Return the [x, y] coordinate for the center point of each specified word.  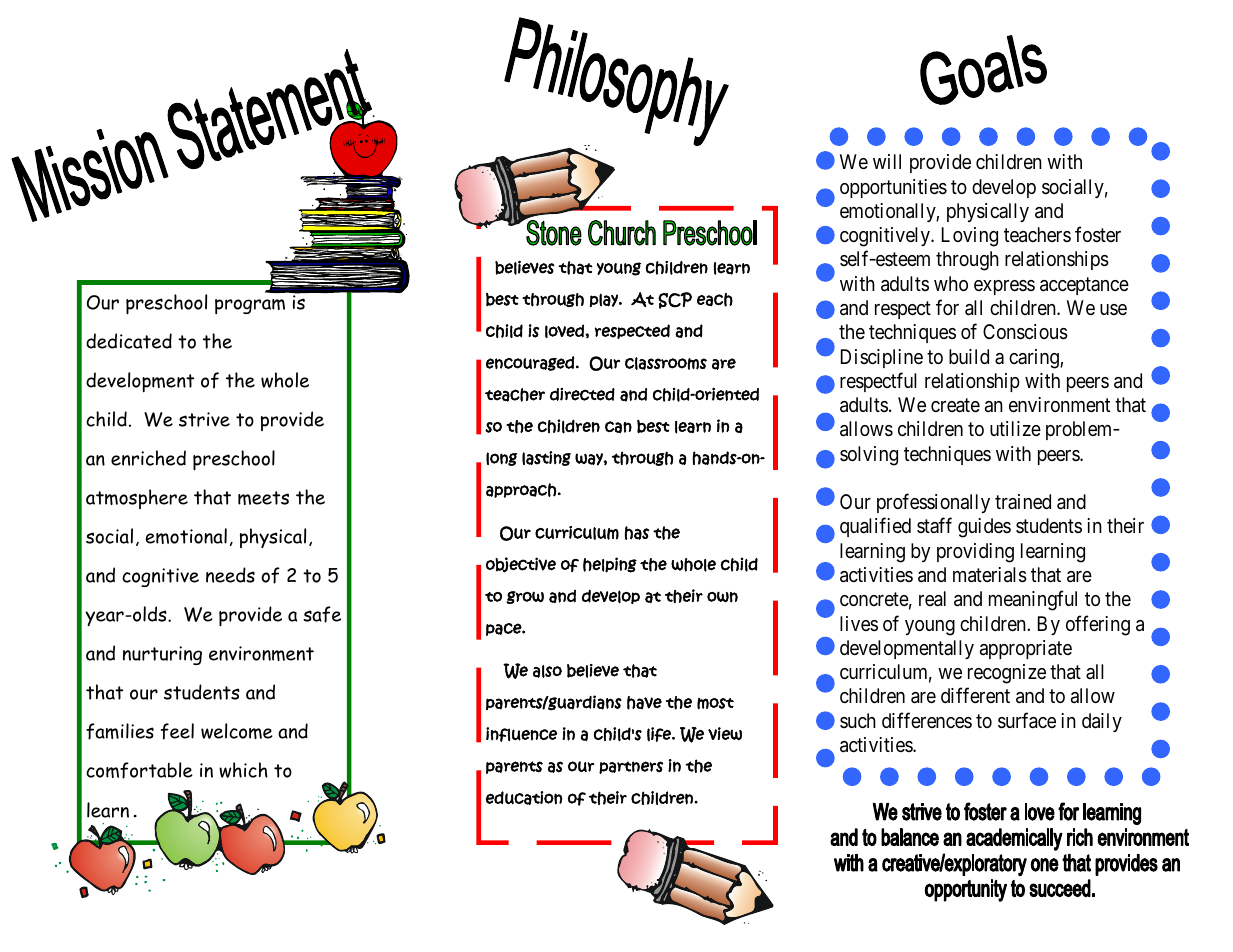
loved [565, 331]
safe [322, 614]
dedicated [129, 341]
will [887, 161]
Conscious [1025, 332]
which [243, 770]
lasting [546, 458]
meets [263, 498]
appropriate [1026, 649]
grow [525, 597]
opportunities [893, 188]
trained [1023, 501]
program [250, 306]
